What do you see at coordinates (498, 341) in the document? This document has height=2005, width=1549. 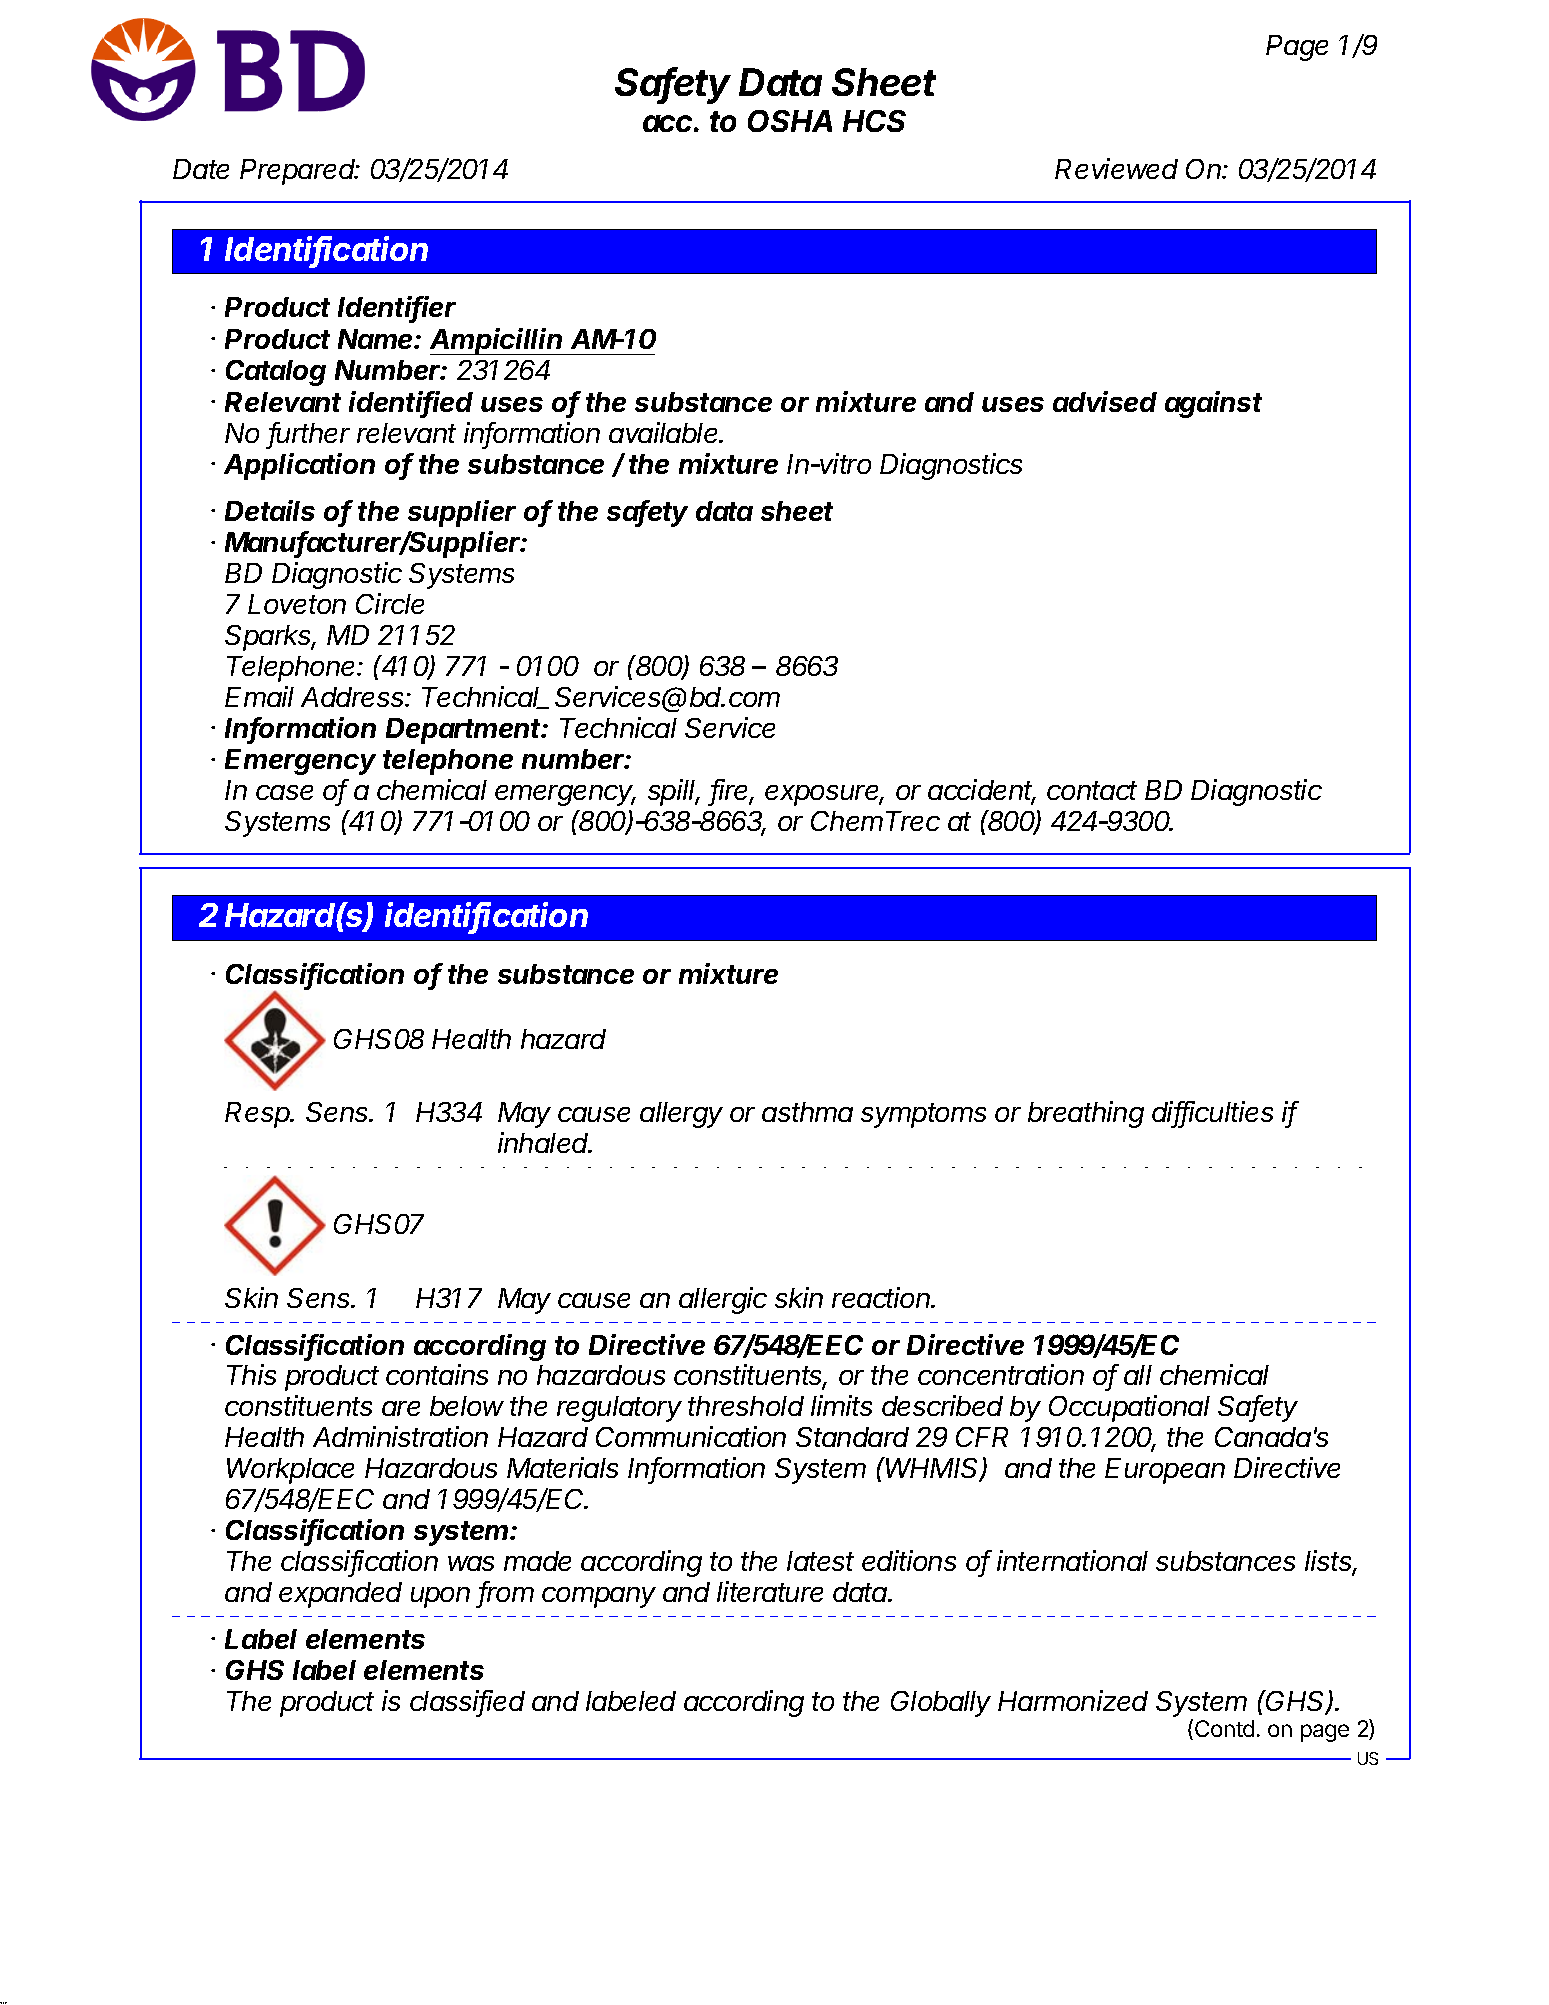 I see `Ampicillin` at bounding box center [498, 341].
